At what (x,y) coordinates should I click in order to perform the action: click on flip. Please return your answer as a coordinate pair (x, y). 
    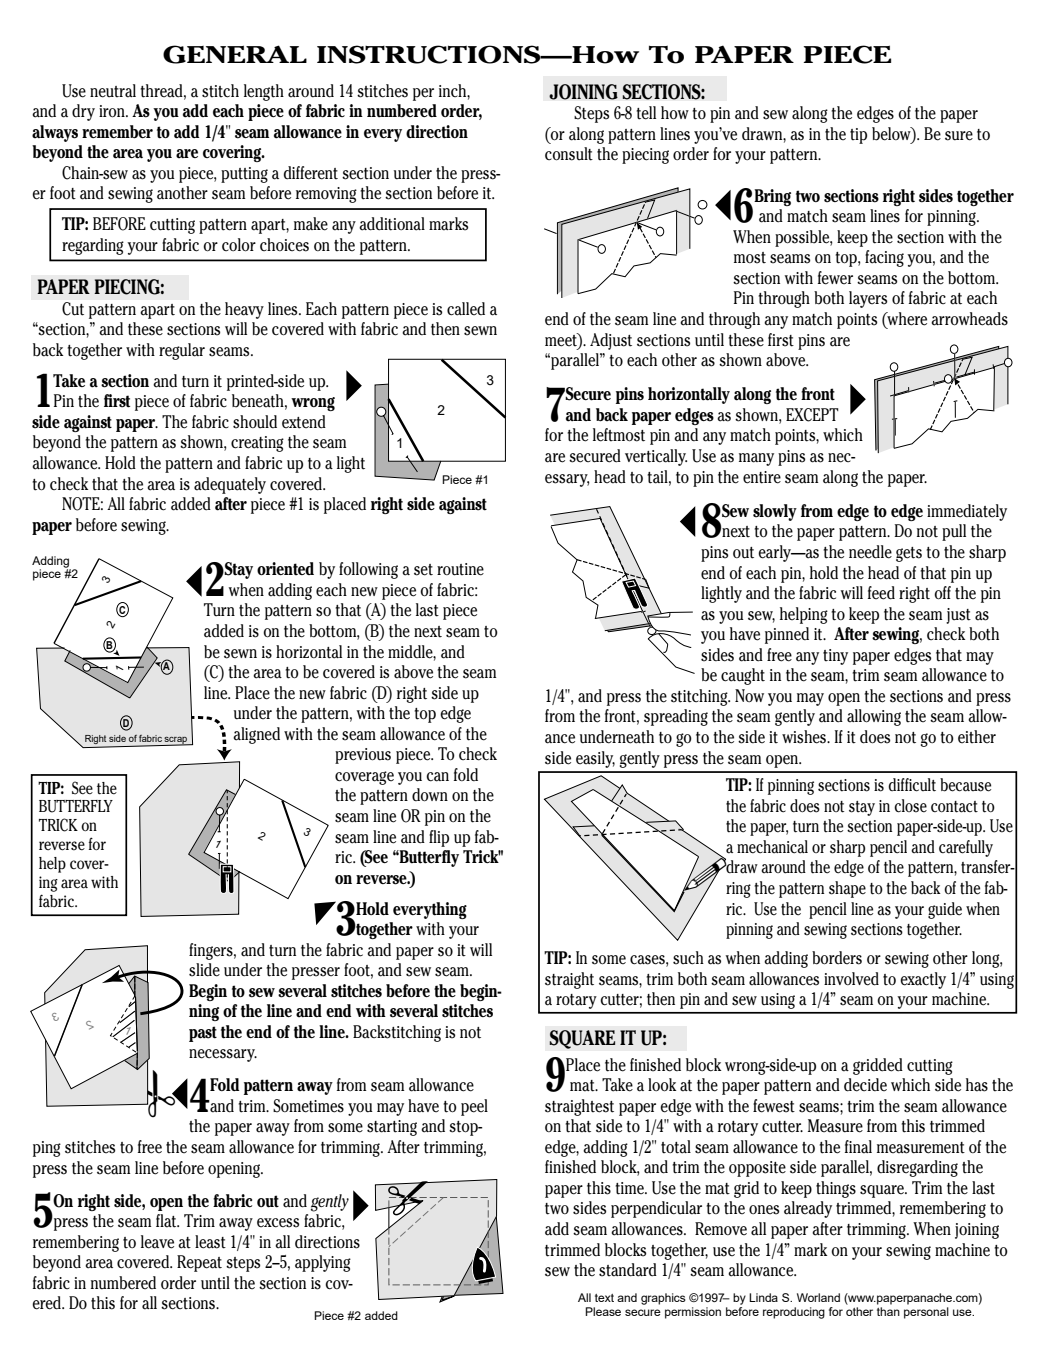
    Looking at the image, I should click on (439, 838).
